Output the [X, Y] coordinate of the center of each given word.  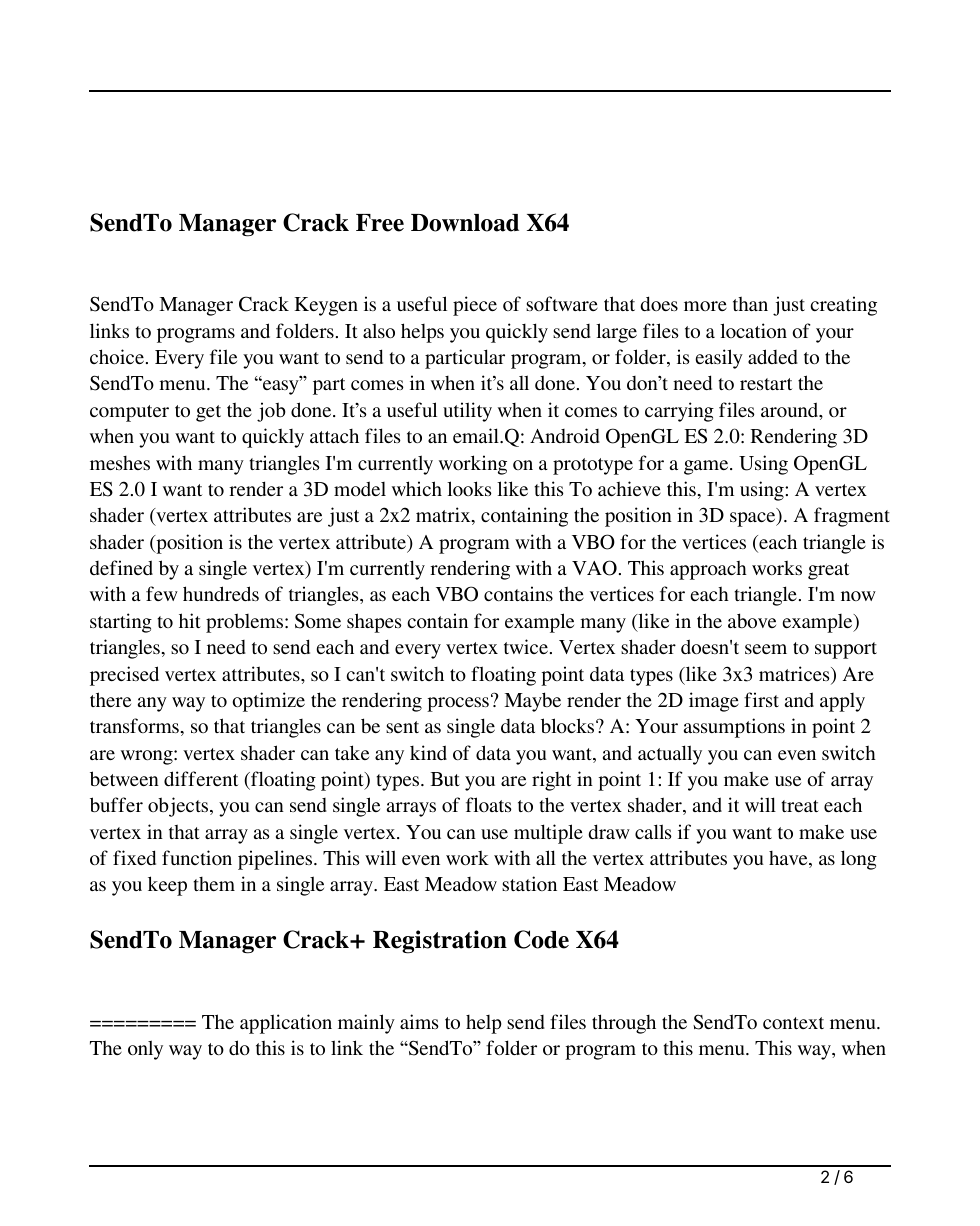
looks [469, 488]
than [750, 303]
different [201, 778]
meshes [120, 463]
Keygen [326, 306]
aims [419, 1021]
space [754, 519]
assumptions [734, 728]
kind [428, 752]
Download [465, 223]
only [145, 1050]
